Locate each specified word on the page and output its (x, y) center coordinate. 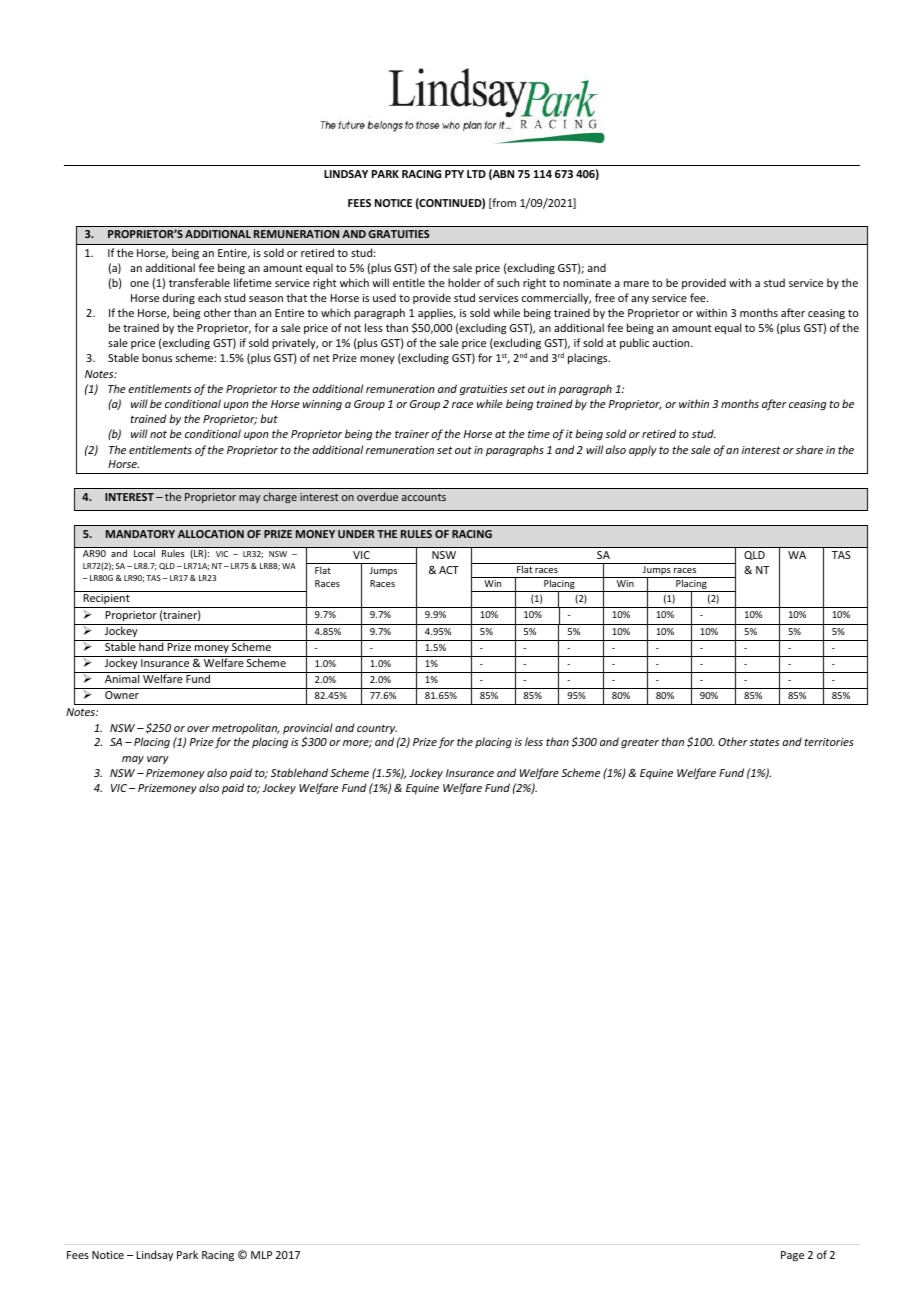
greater (640, 743)
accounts (424, 497)
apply (643, 451)
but (269, 418)
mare (636, 284)
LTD (476, 174)
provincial (308, 728)
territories (829, 742)
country (377, 729)
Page (792, 1256)
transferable (199, 282)
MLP (261, 1255)
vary (158, 760)
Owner (122, 695)
